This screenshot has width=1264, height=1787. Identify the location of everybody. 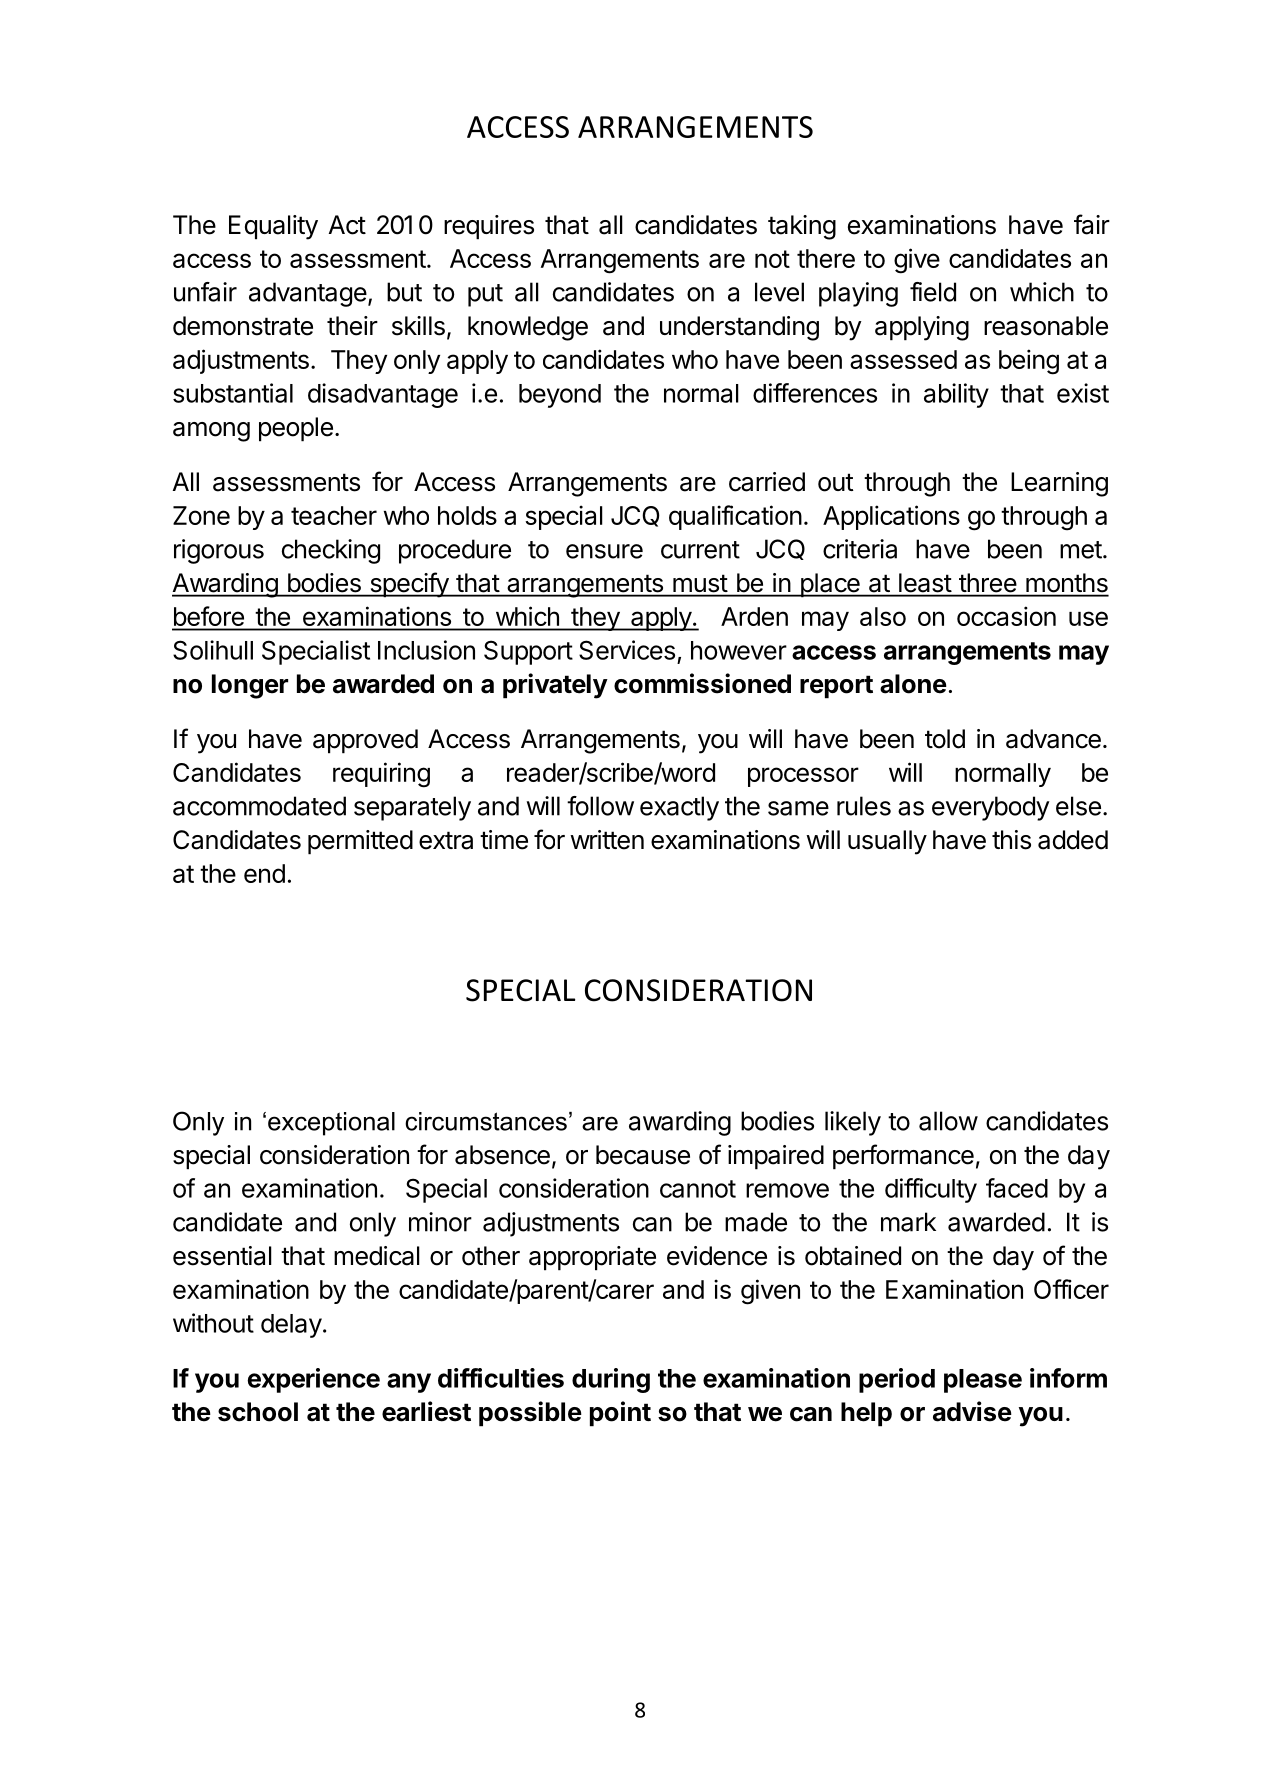
(990, 808).
